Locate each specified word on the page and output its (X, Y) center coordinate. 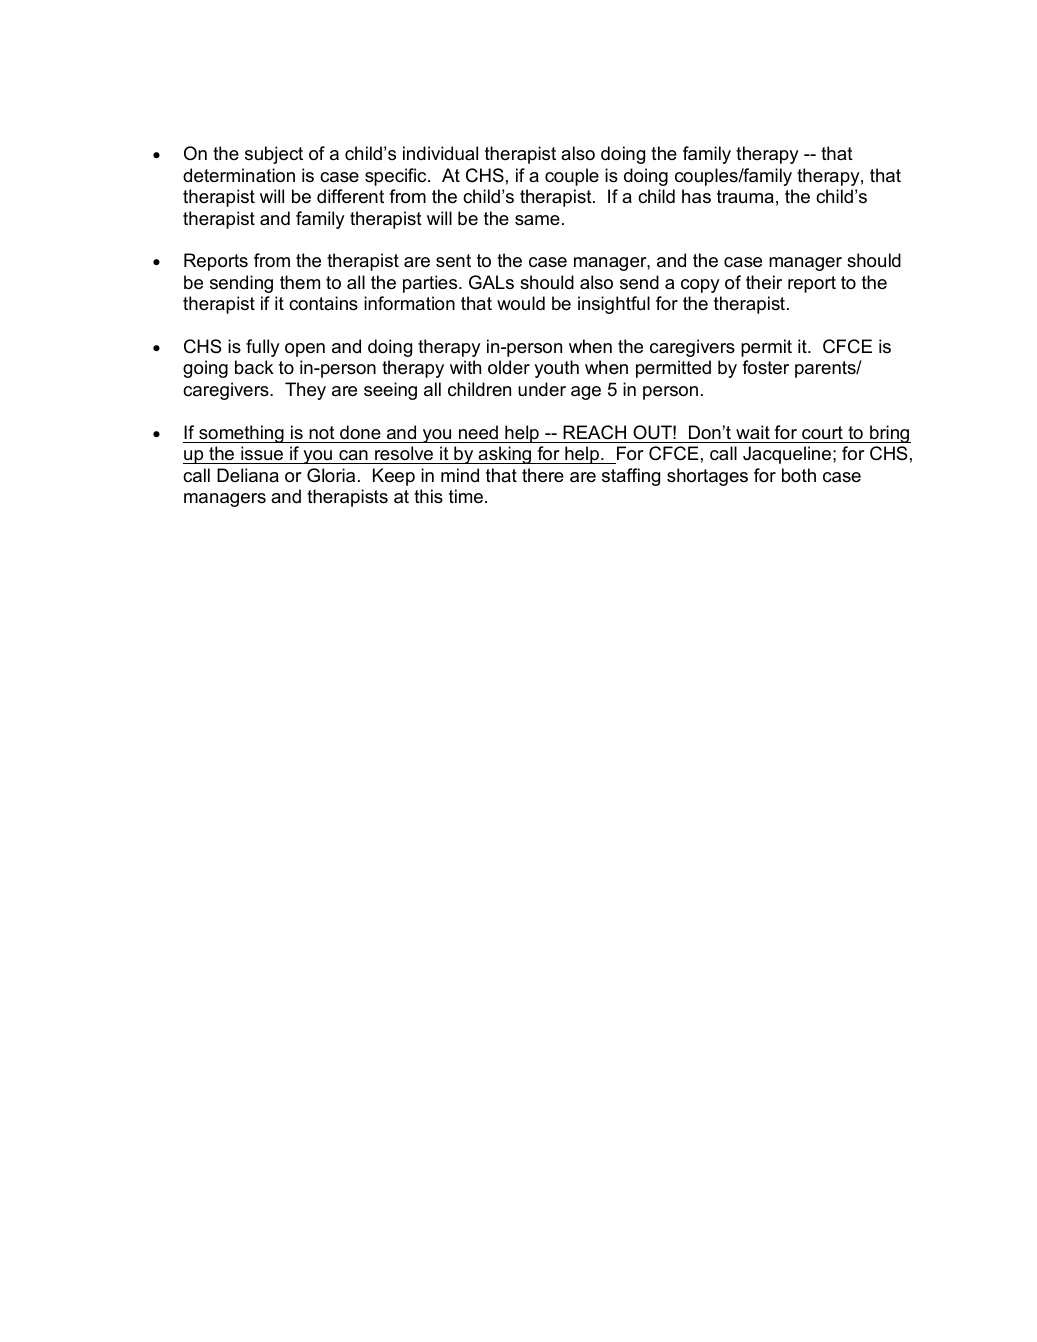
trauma (745, 197)
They (305, 391)
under (542, 389)
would (521, 303)
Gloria (331, 475)
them (300, 282)
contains (323, 303)
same (537, 220)
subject (274, 155)
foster (765, 367)
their (764, 282)
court (822, 433)
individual (440, 153)
